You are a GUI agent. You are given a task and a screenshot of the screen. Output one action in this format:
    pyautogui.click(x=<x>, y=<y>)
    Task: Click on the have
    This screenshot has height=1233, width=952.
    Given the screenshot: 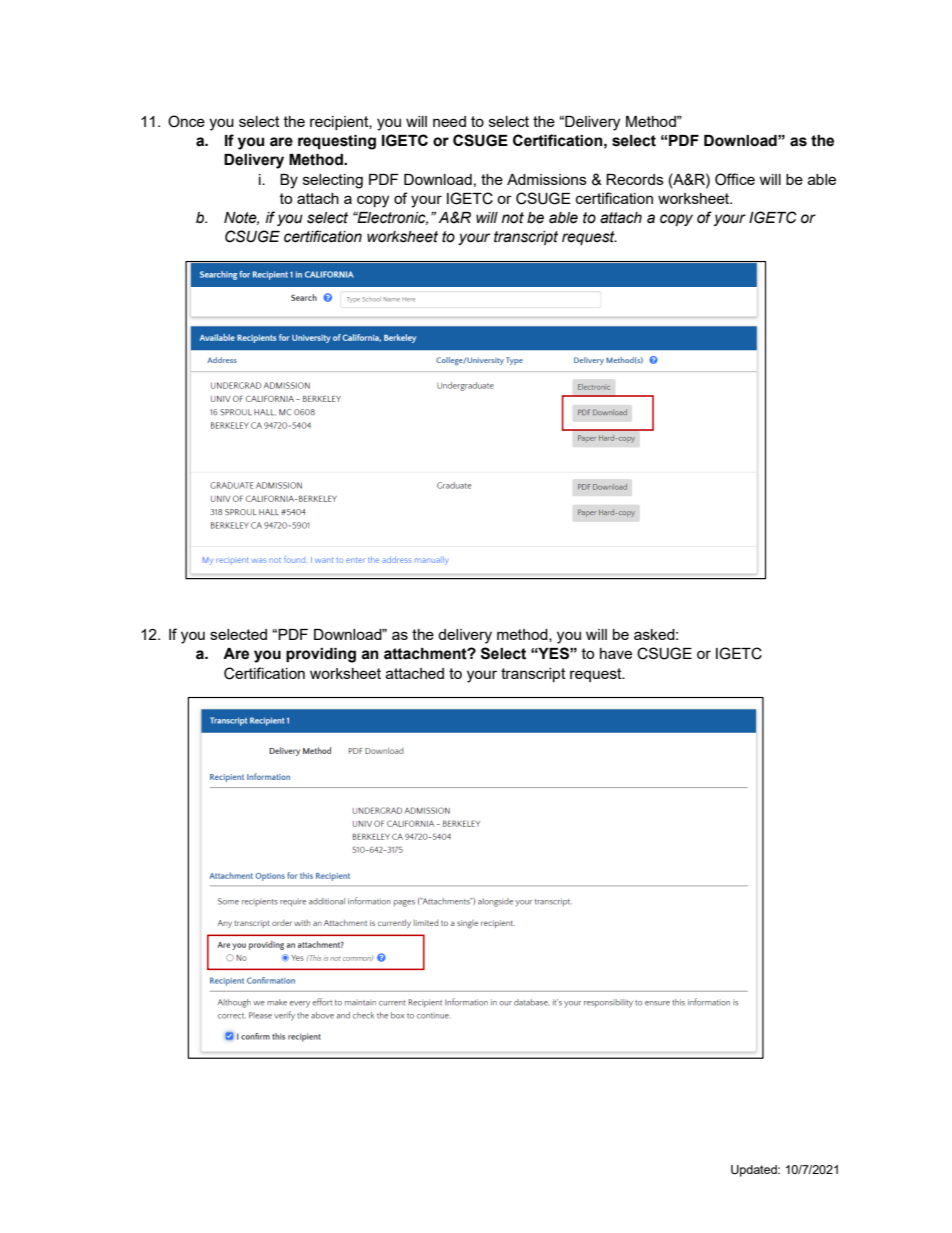 What is the action you would take?
    pyautogui.click(x=616, y=653)
